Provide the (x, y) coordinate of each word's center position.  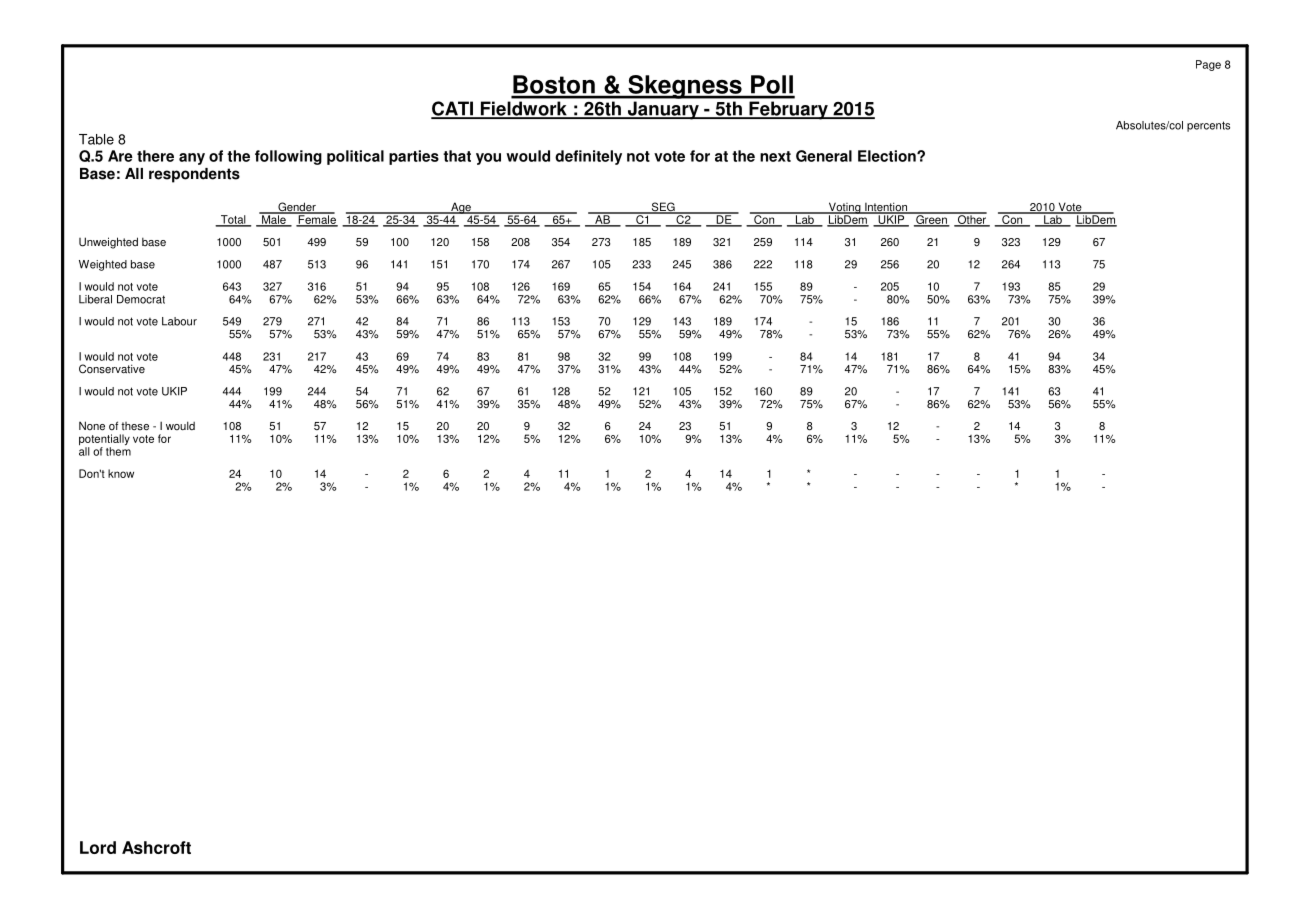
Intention (886, 208)
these (135, 426)
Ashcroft (156, 847)
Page (1208, 65)
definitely (588, 157)
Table (96, 139)
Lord (98, 847)
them (118, 451)
